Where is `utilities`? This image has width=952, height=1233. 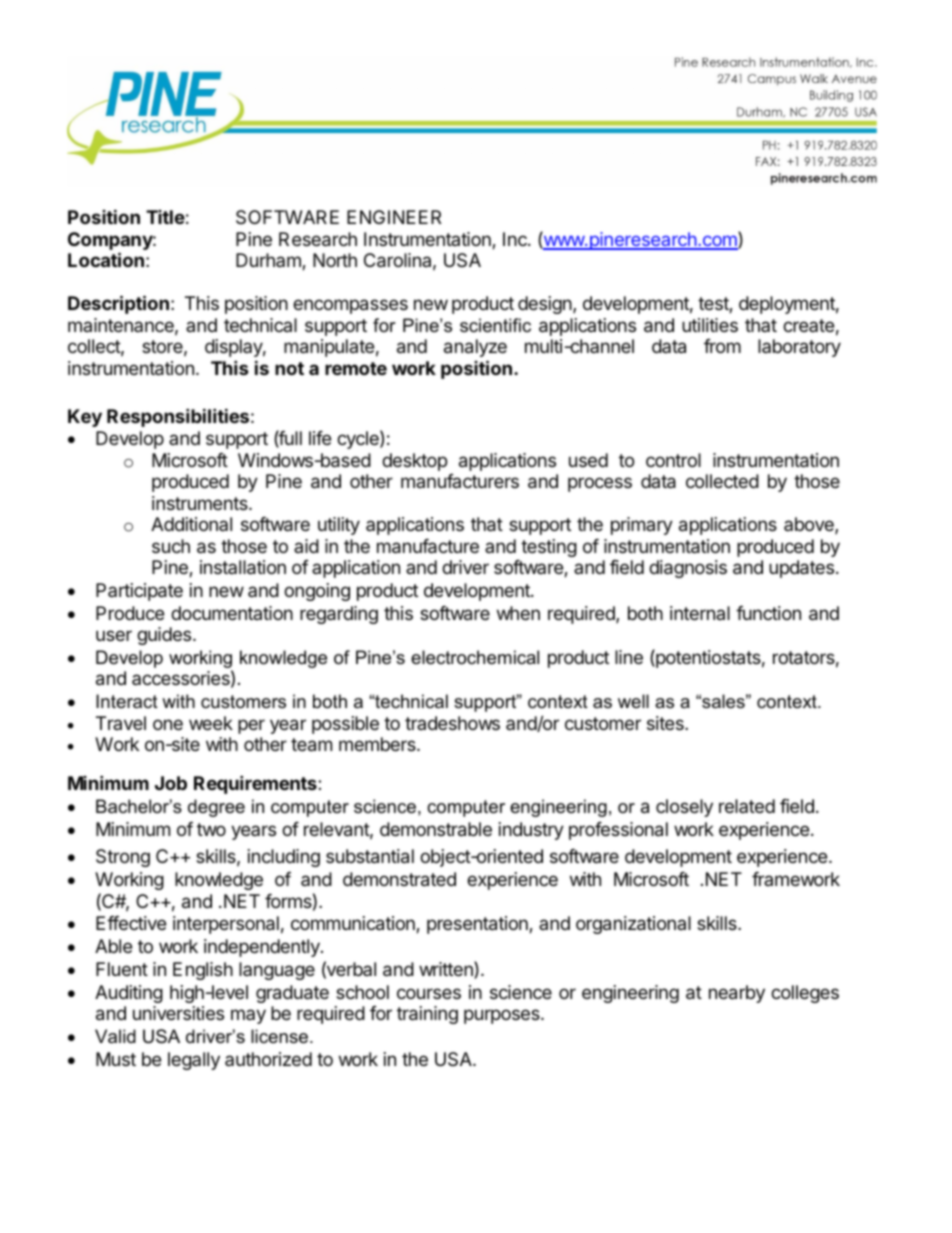 utilities is located at coordinates (710, 325).
